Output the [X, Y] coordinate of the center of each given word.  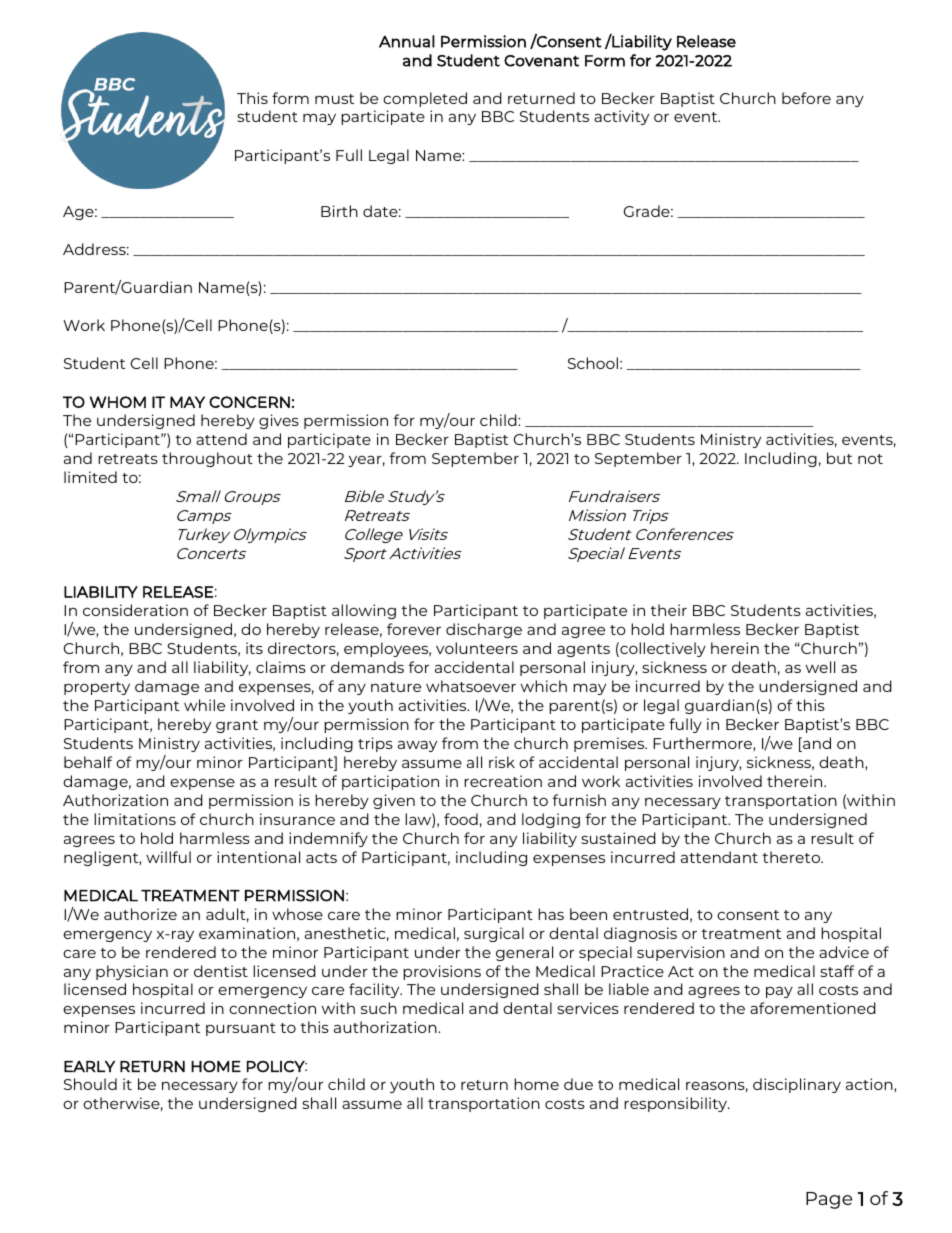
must [334, 99]
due [578, 1084]
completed [425, 99]
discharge [484, 630]
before [806, 98]
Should [90, 1084]
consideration [135, 610]
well [820, 667]
